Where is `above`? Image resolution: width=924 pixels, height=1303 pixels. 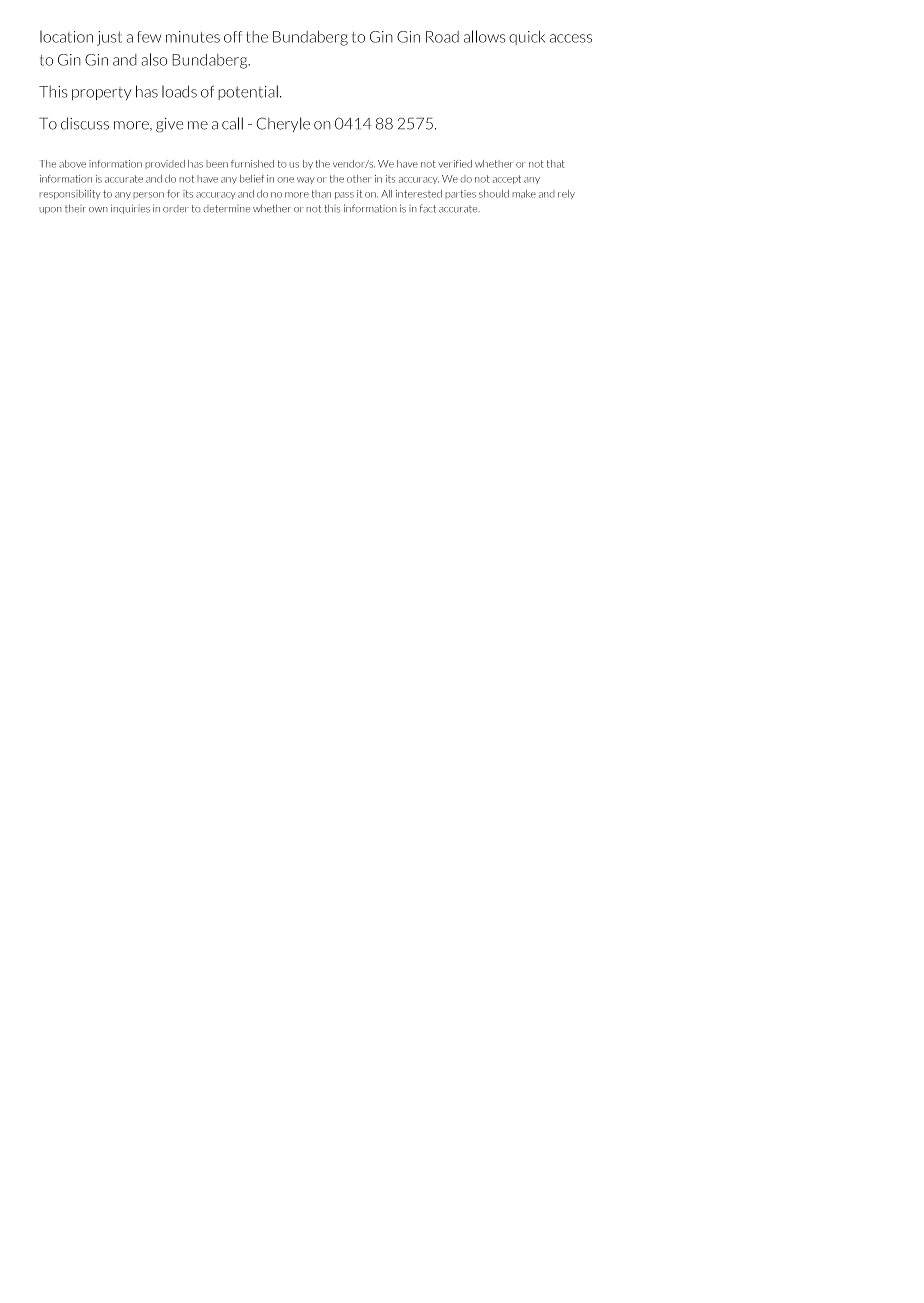
above is located at coordinates (72, 164).
